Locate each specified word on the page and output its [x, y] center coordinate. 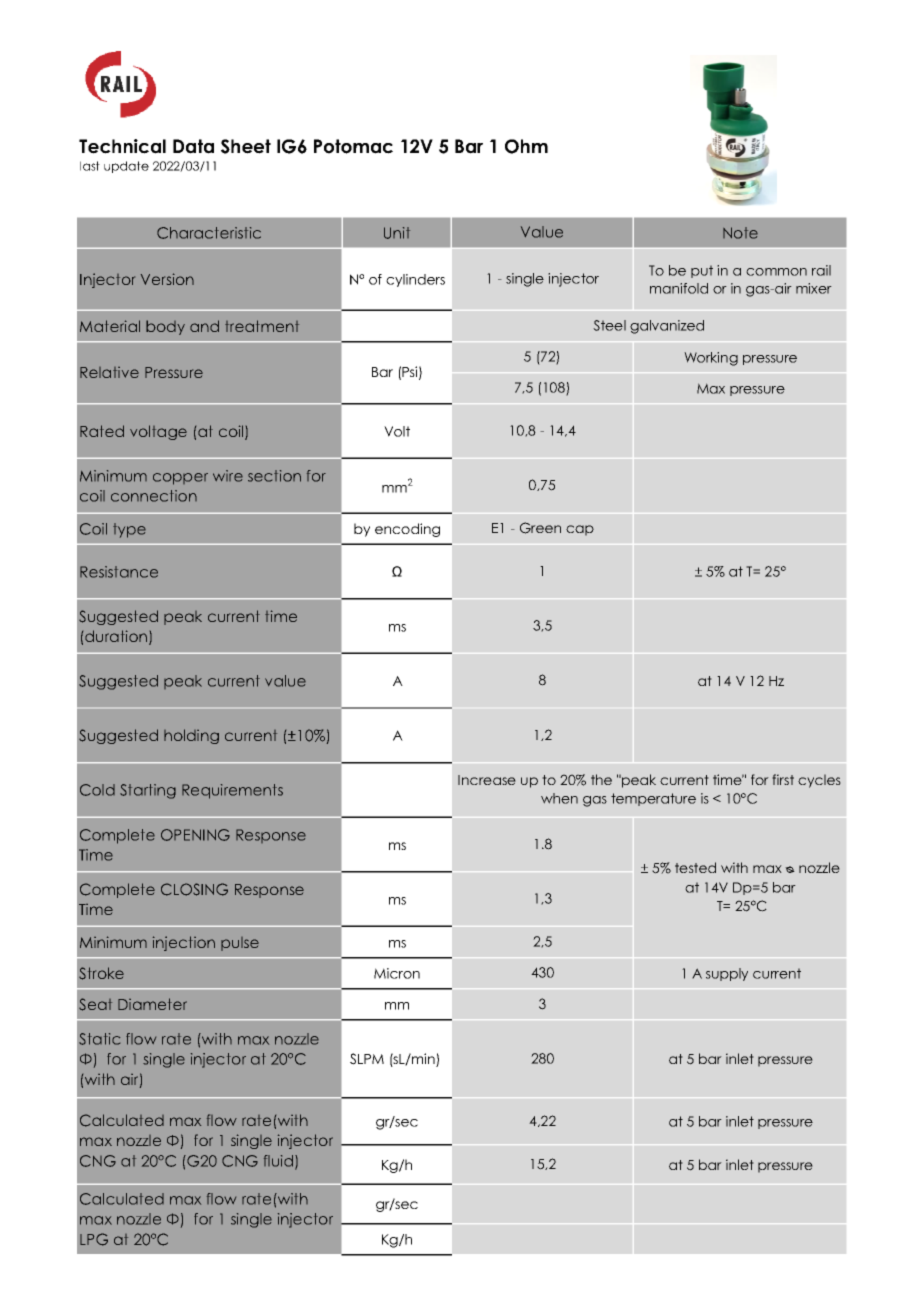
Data [193, 146]
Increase [487, 780]
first [783, 779]
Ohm [526, 146]
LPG [94, 1239]
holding [191, 736]
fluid [278, 1161]
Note [740, 233]
